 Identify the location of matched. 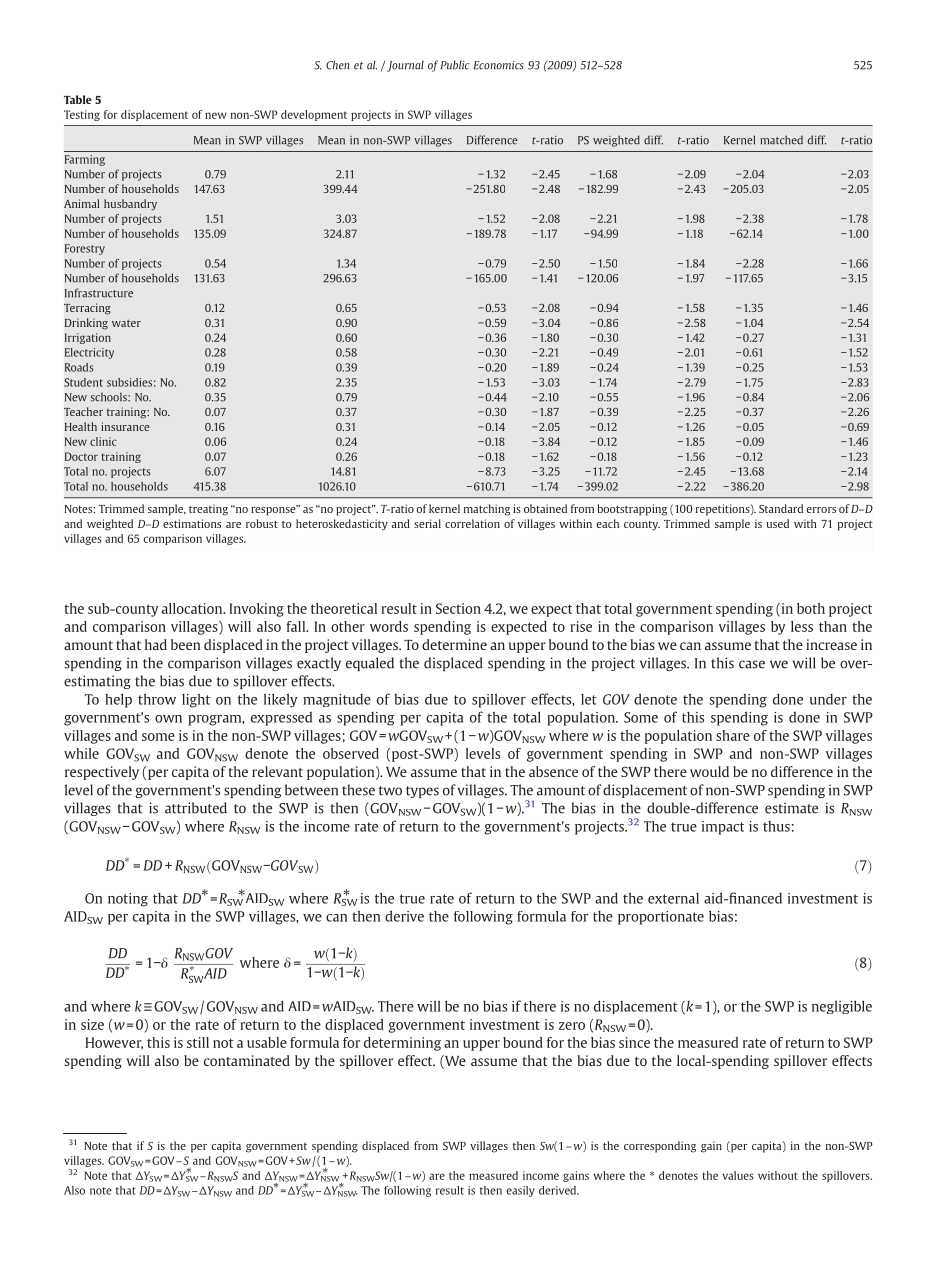
(781, 140).
